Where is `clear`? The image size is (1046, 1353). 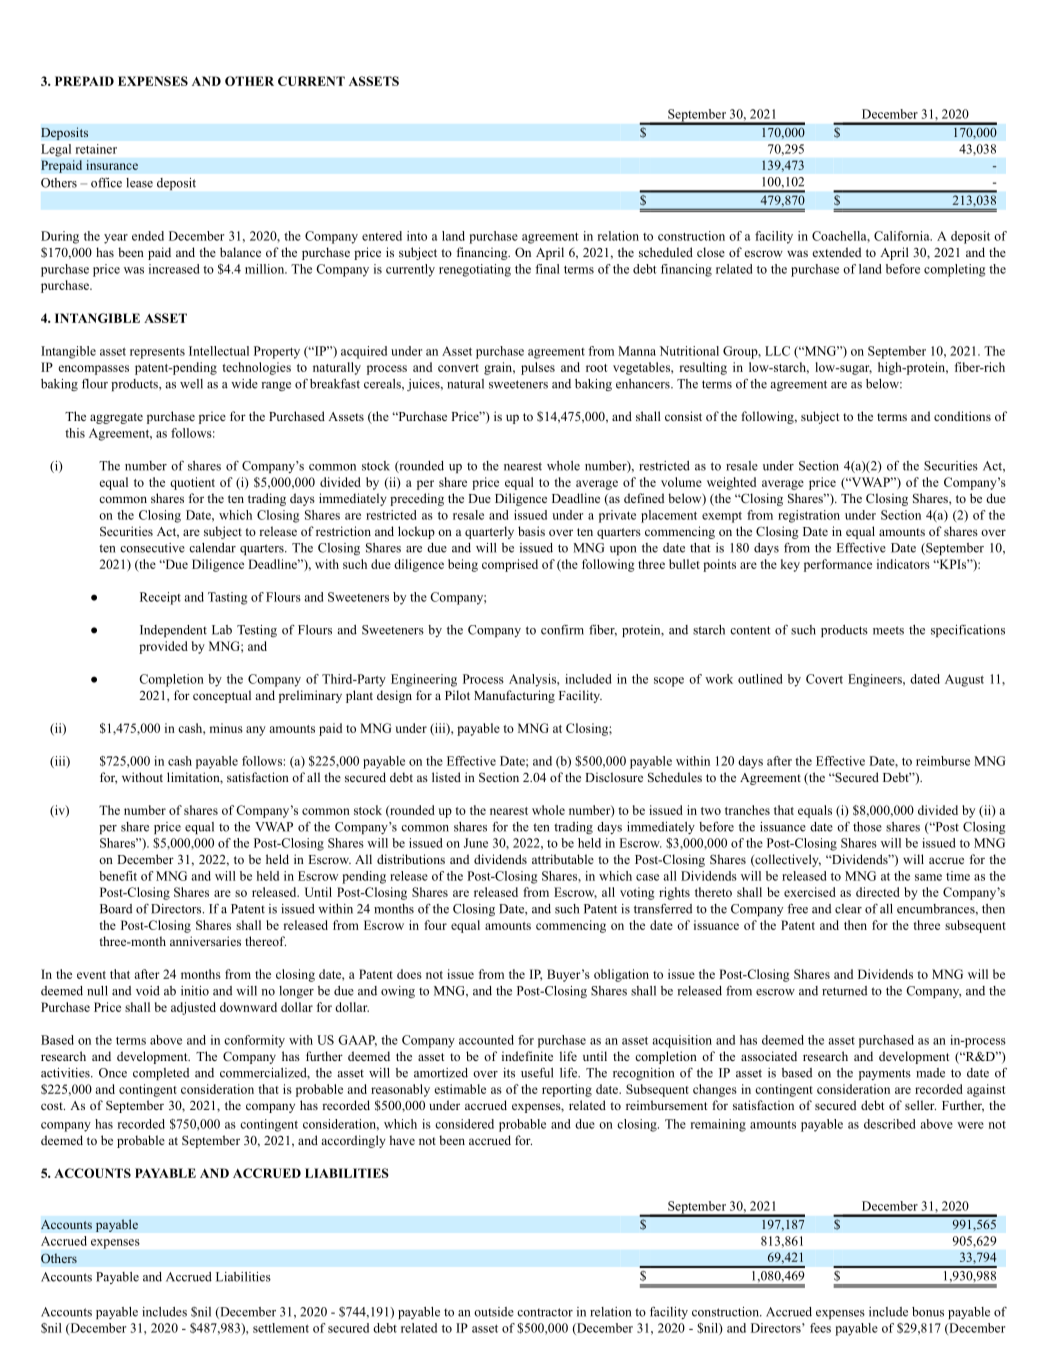
clear is located at coordinates (848, 909).
